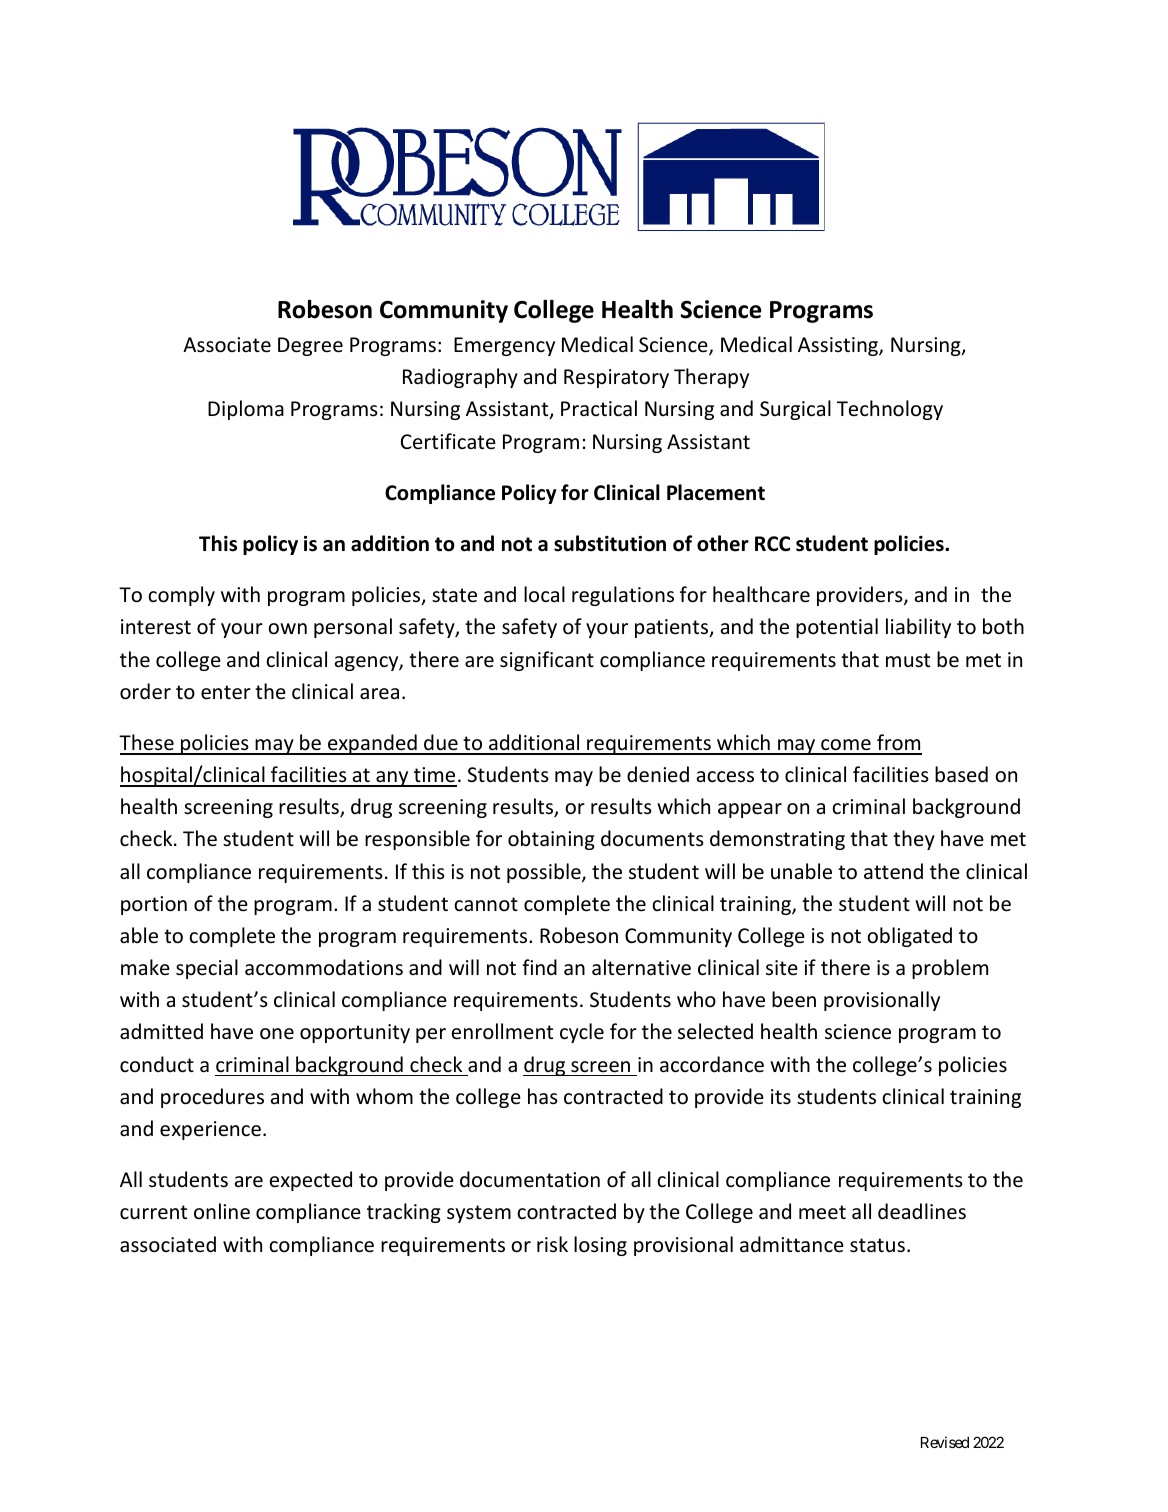 This screenshot has width=1168, height=1512. What do you see at coordinates (222, 1211) in the screenshot?
I see `online` at bounding box center [222, 1211].
